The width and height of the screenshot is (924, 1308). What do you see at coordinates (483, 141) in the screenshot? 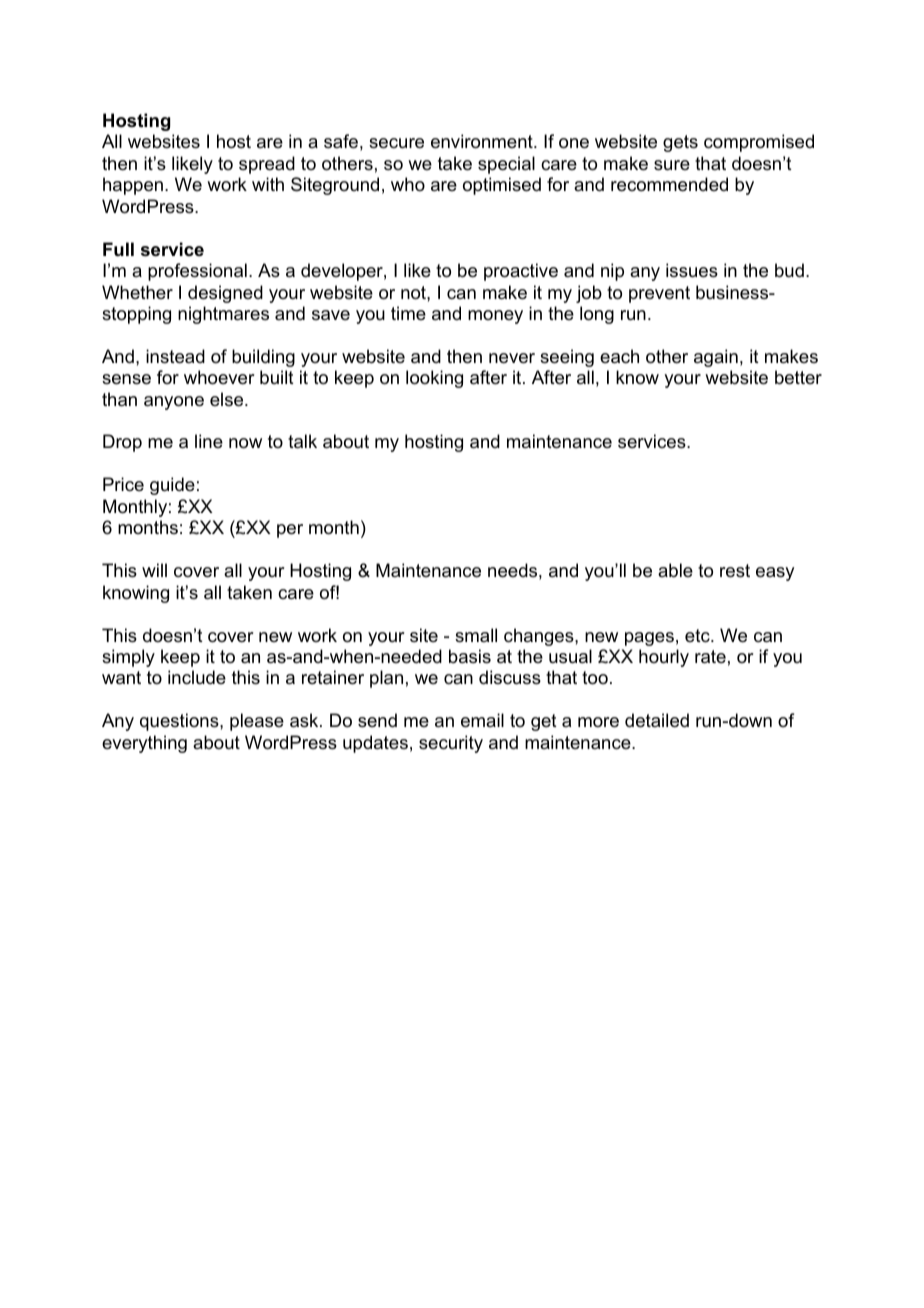
I see `environment` at bounding box center [483, 141].
